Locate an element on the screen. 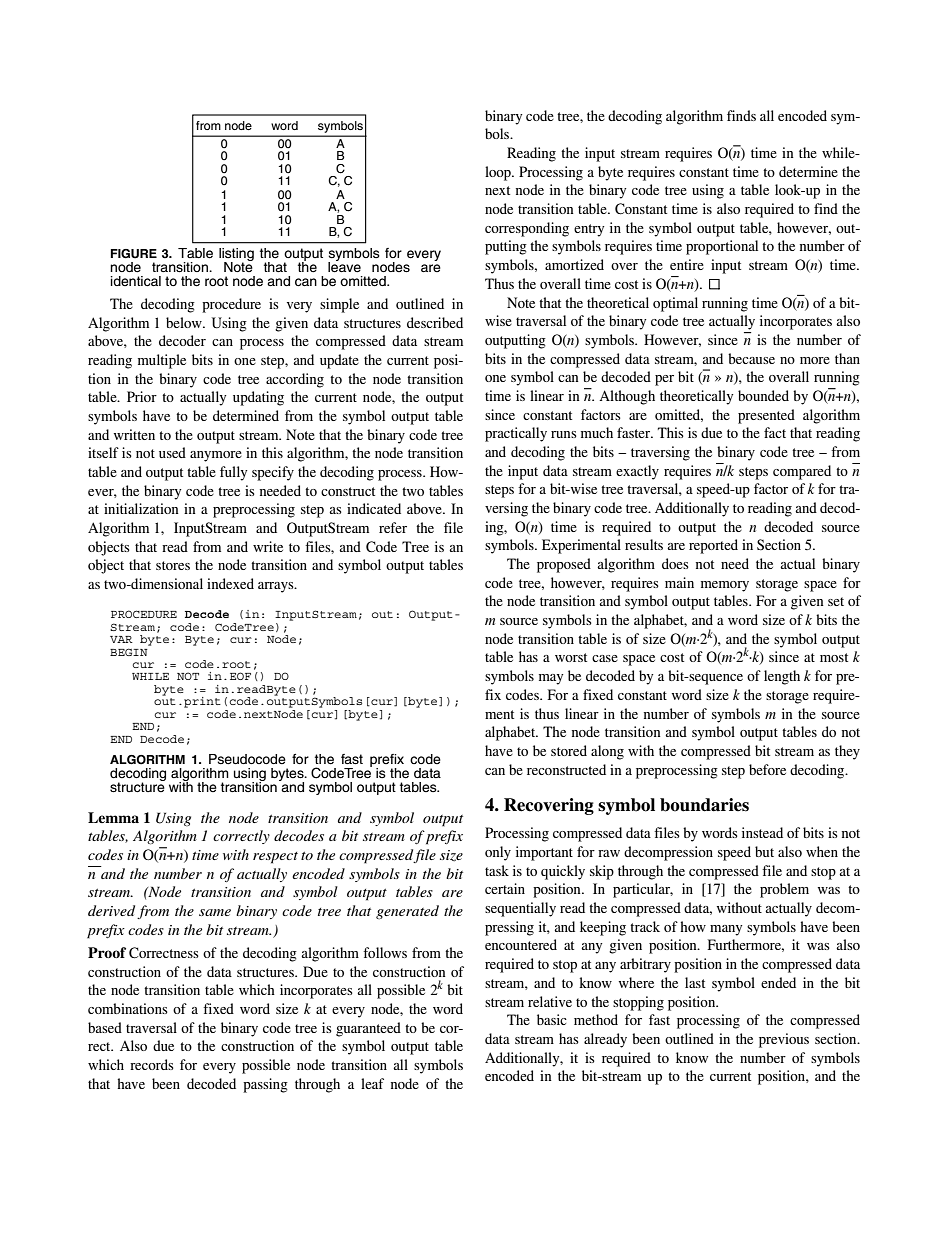 Image resolution: width=952 pixels, height=1233 pixels. practically is located at coordinates (516, 434).
